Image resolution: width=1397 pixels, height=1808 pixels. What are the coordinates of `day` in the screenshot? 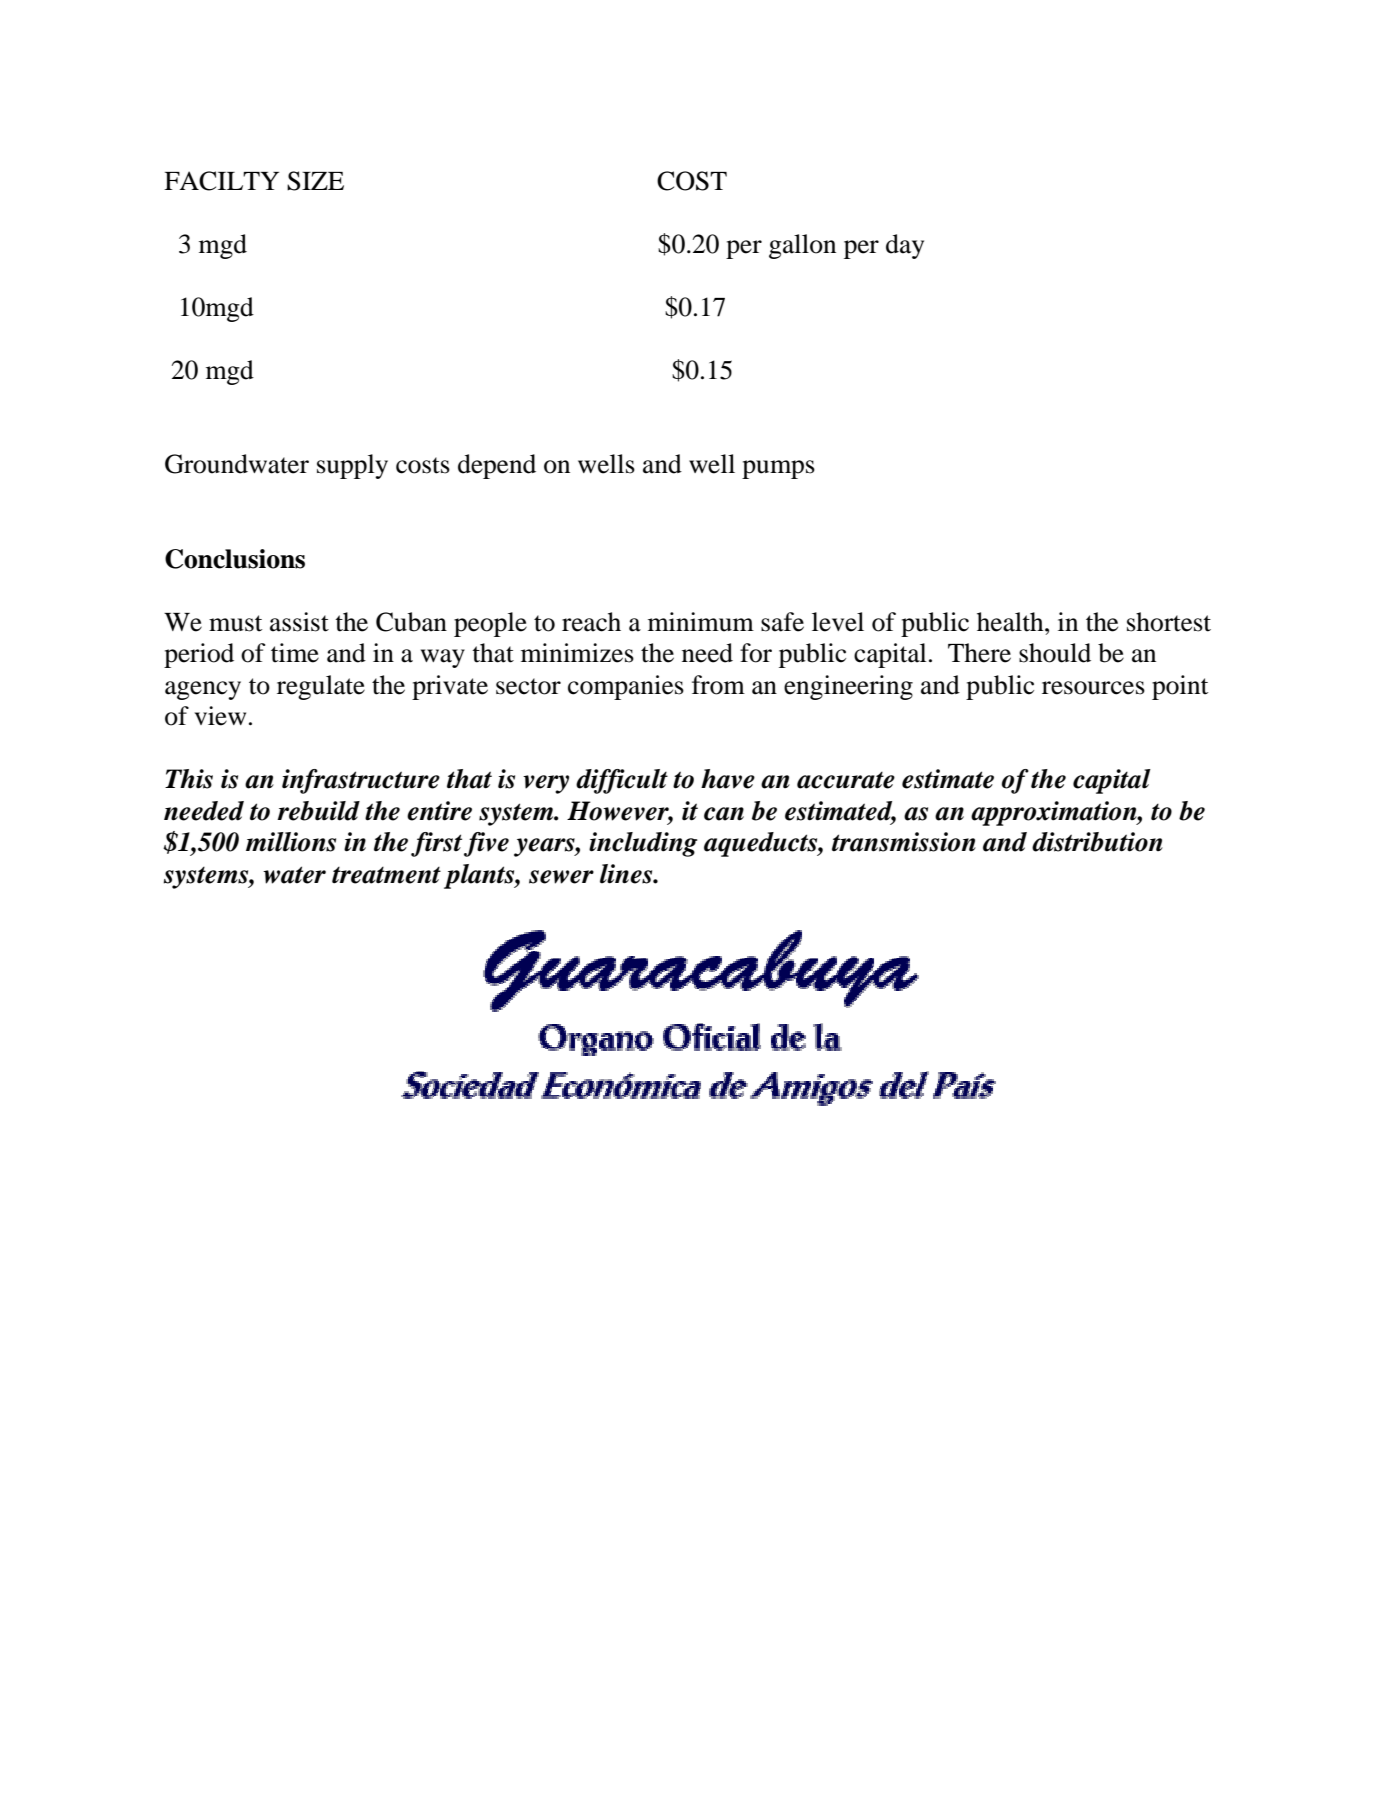 It's located at (905, 246).
